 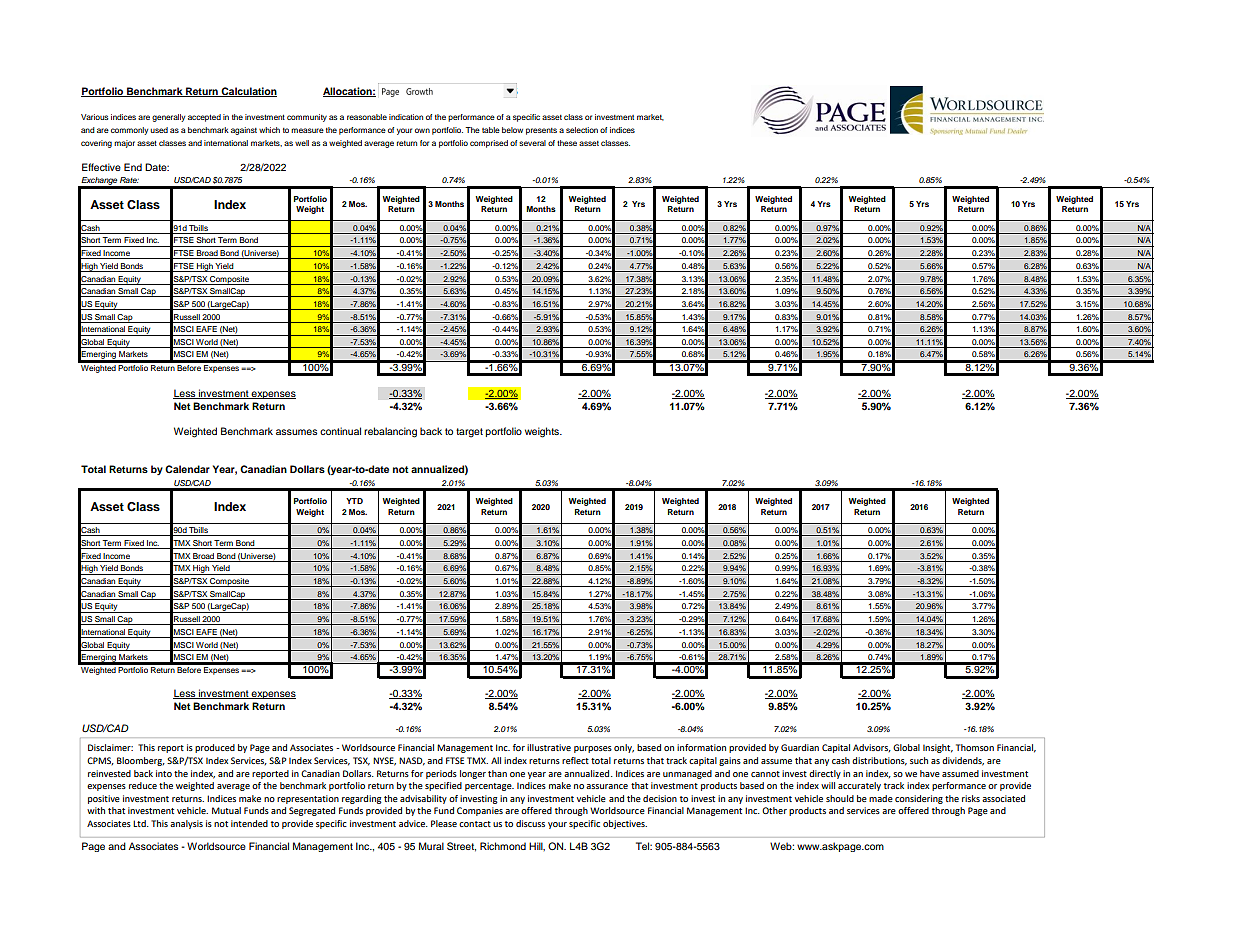 I want to click on analysis, so click(x=186, y=824).
